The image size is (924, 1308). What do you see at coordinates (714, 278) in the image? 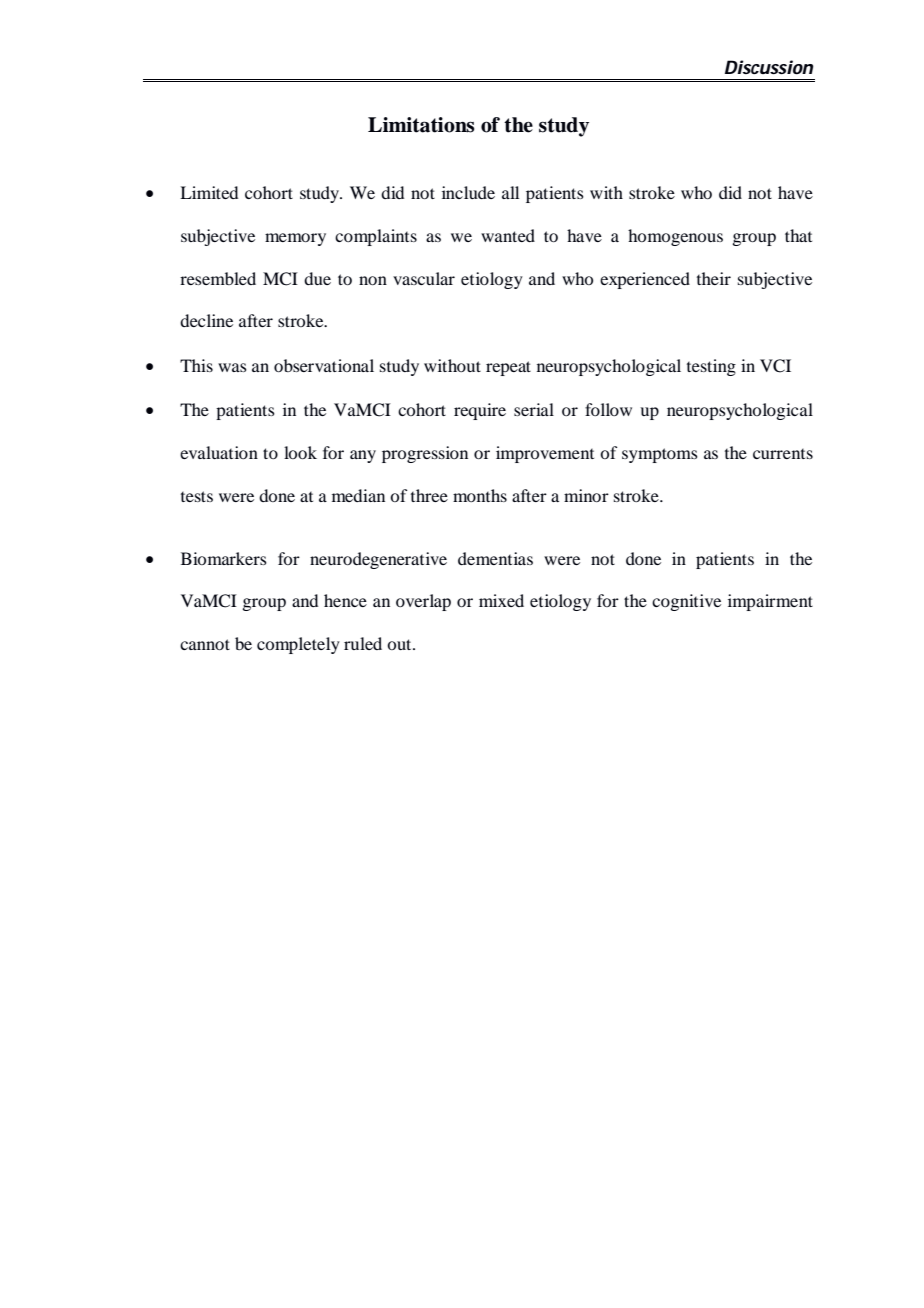
I see `their` at bounding box center [714, 278].
